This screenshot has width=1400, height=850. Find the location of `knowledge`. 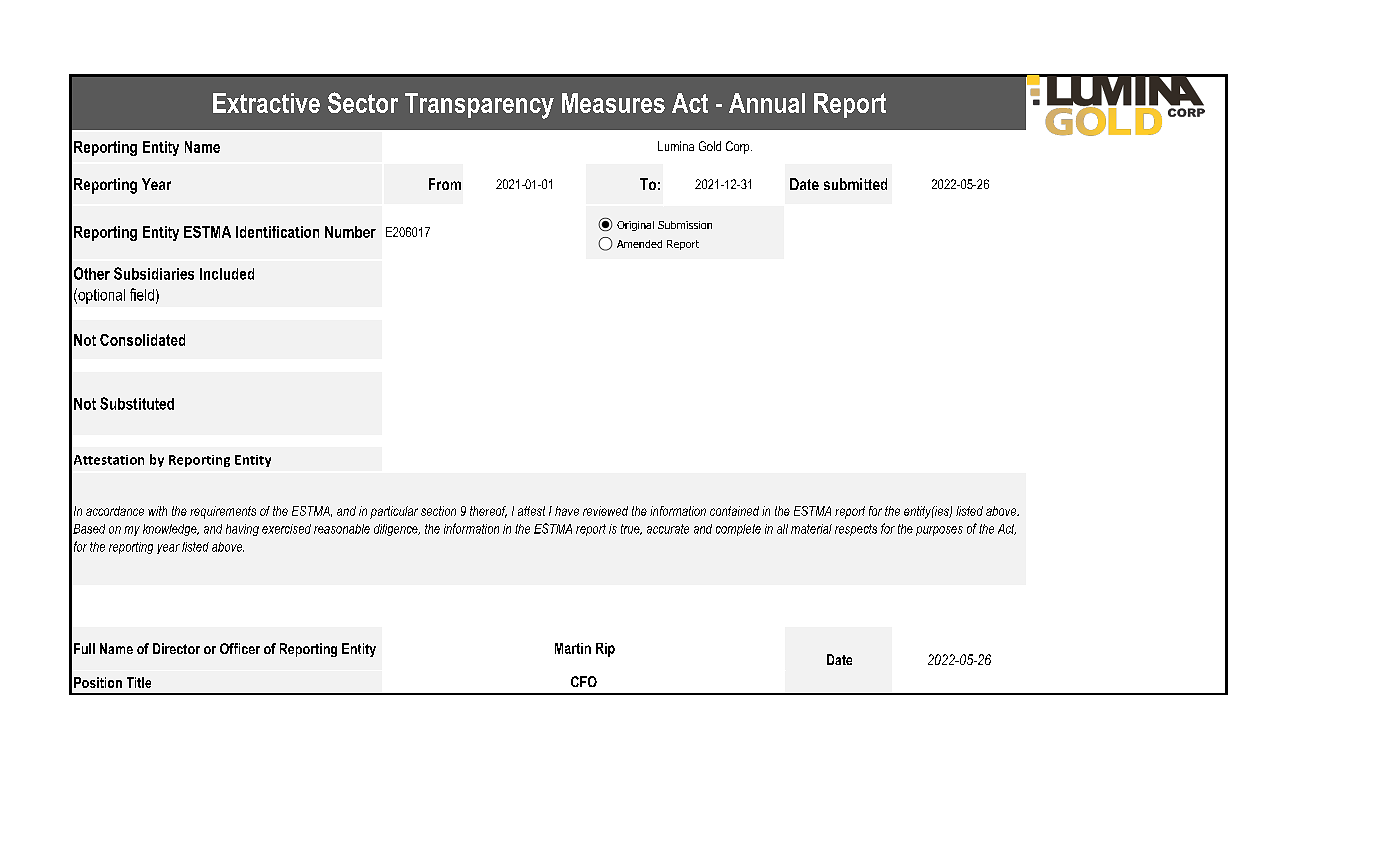

knowledge is located at coordinates (171, 530).
